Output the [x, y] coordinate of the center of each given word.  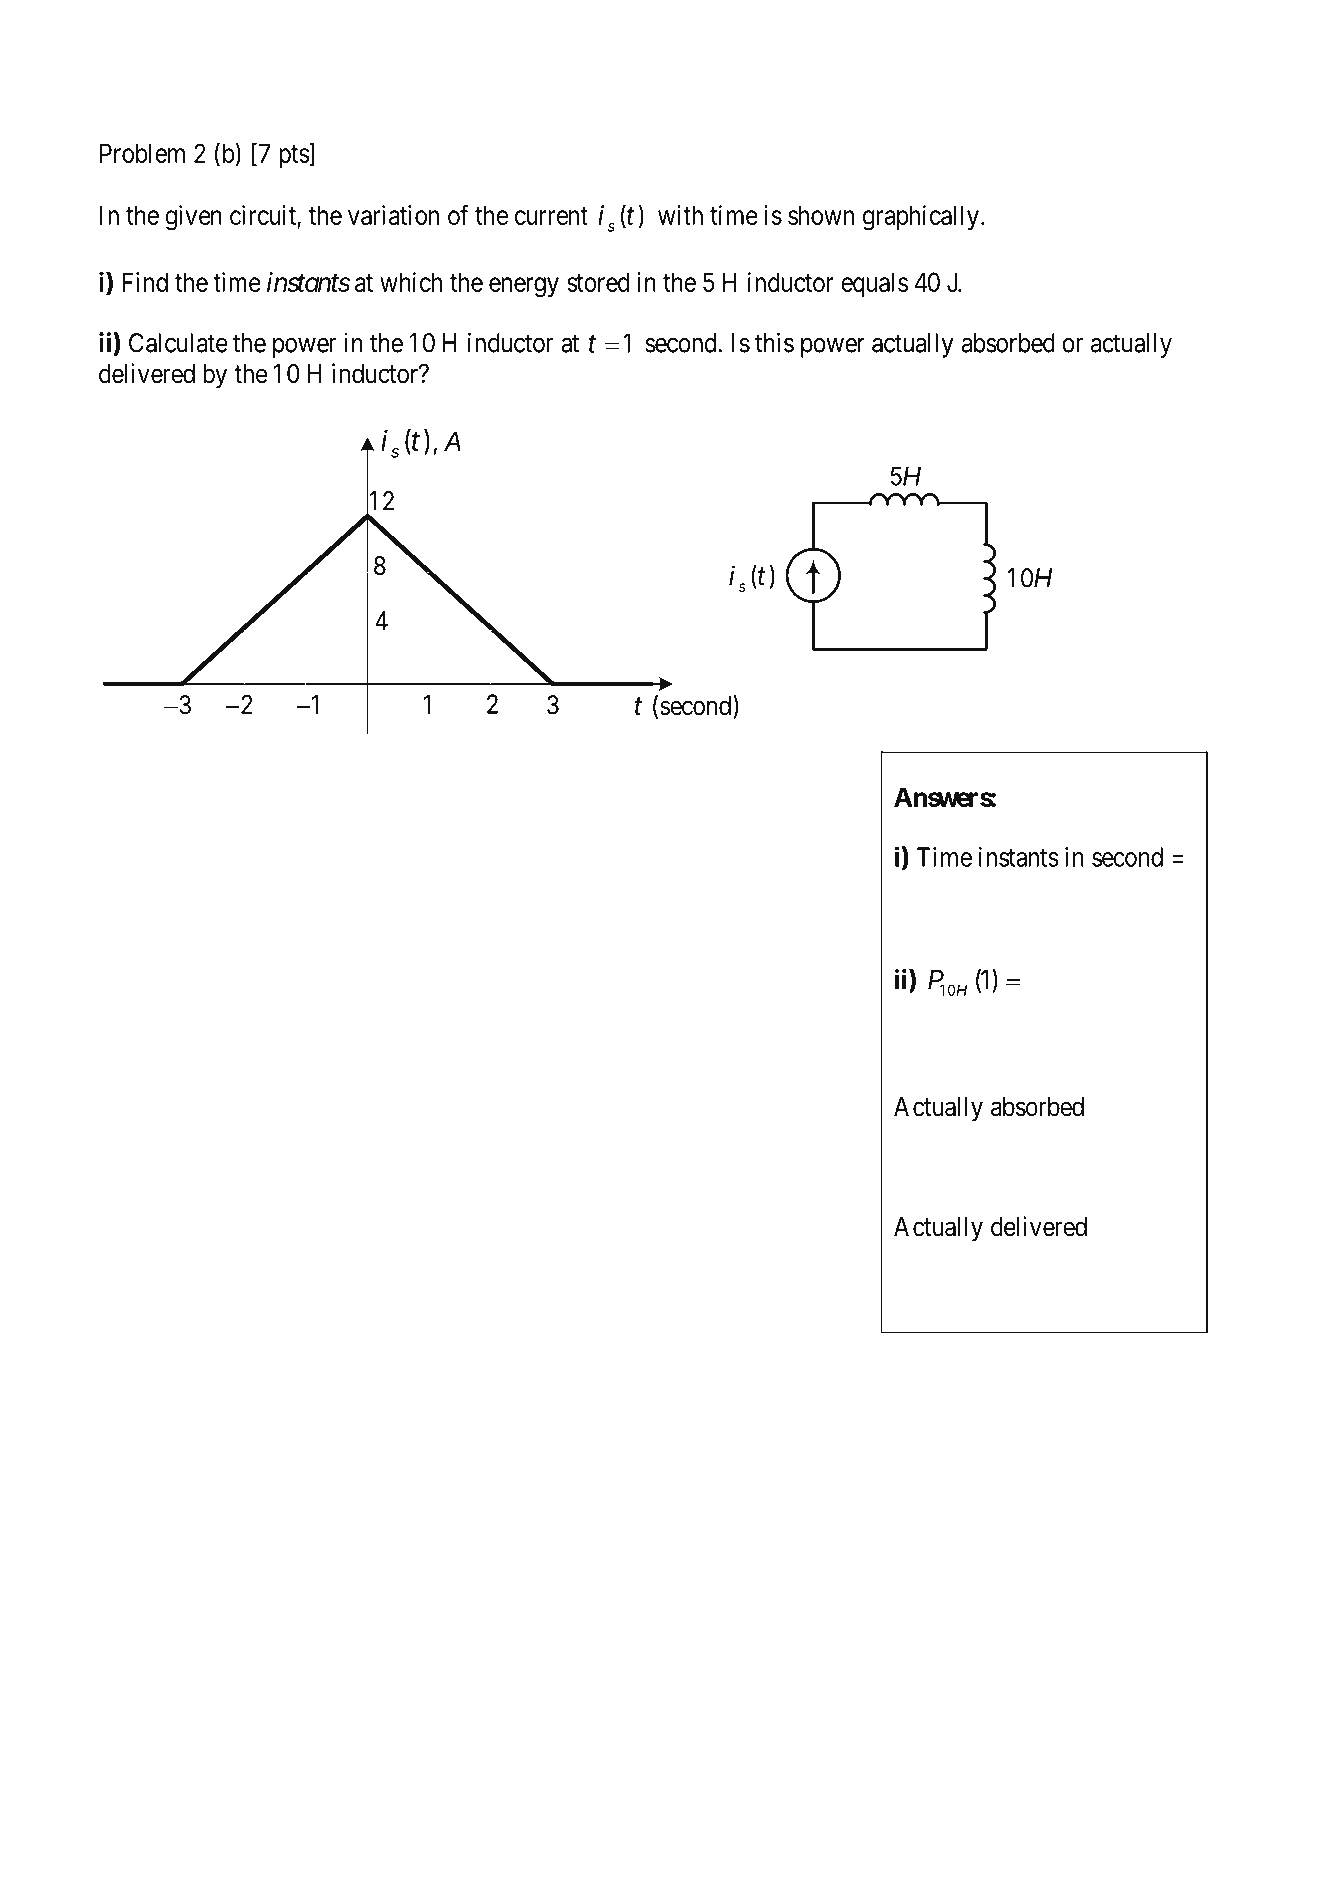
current [551, 216]
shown [821, 215]
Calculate [178, 343]
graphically [921, 218]
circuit [264, 216]
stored [598, 282]
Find [145, 282]
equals [874, 284]
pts [294, 156]
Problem [142, 153]
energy [524, 287]
